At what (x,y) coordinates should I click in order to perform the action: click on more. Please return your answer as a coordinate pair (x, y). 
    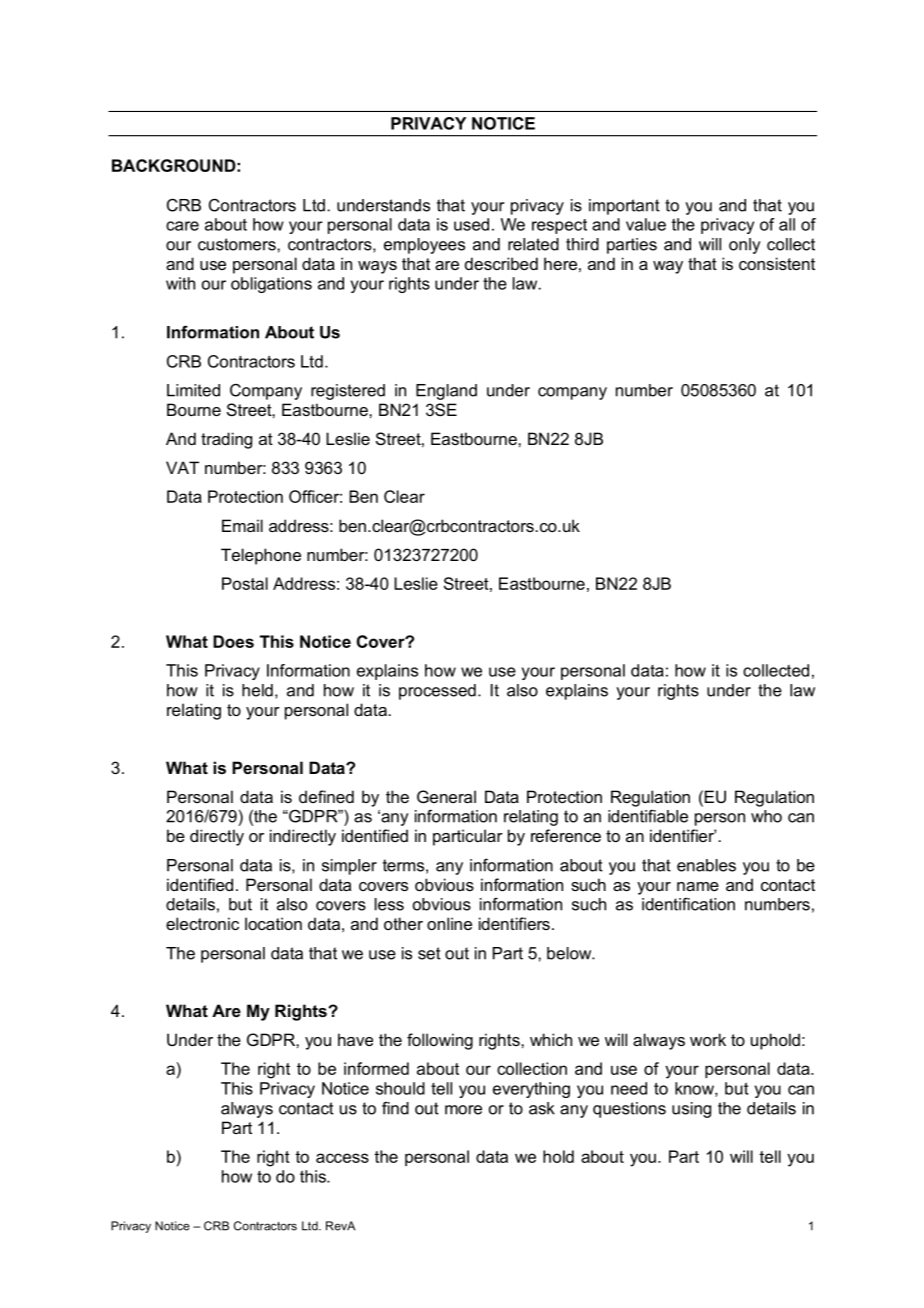
    Looking at the image, I should click on (463, 1110).
